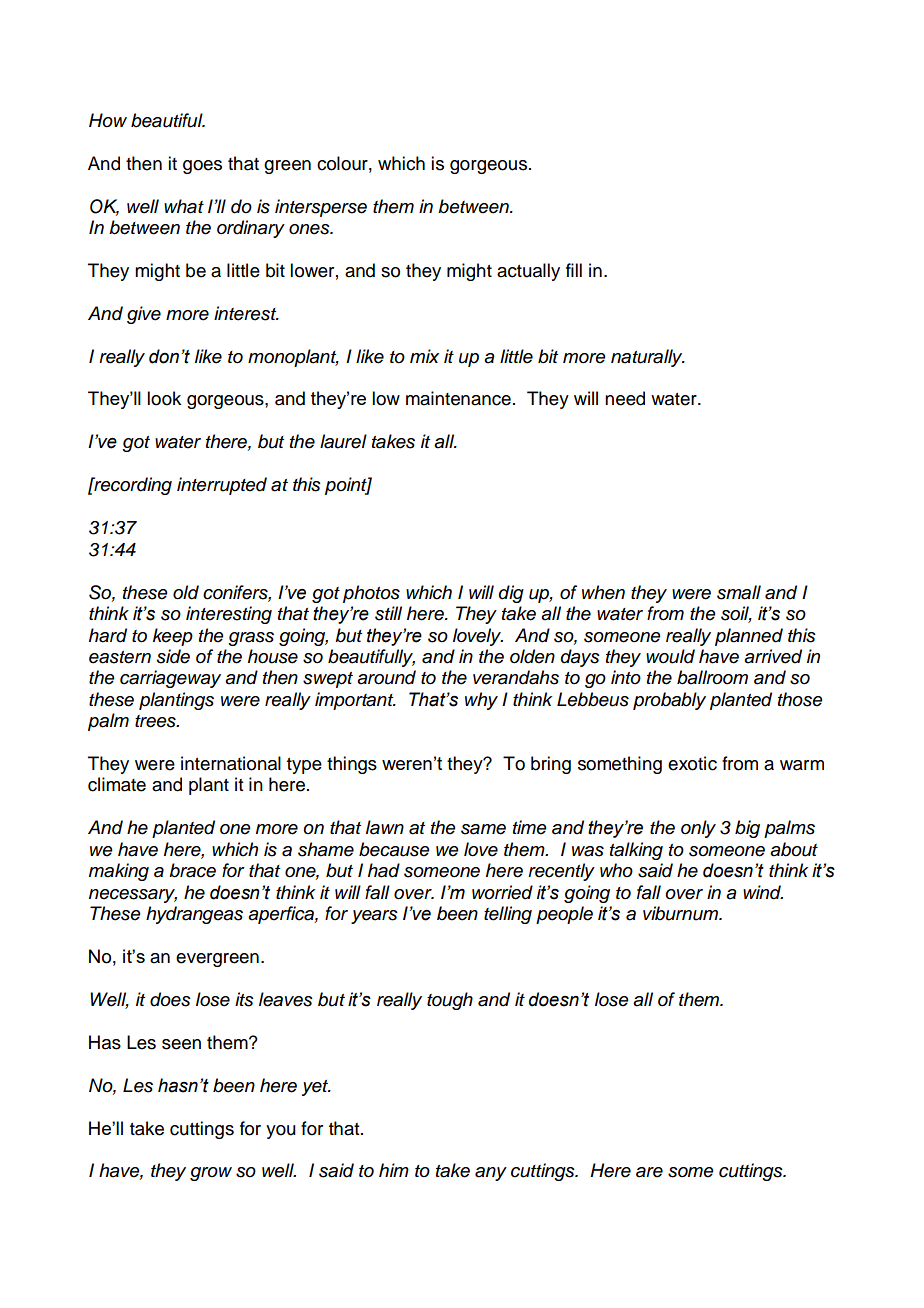 This screenshot has width=924, height=1308. I want to click on goes, so click(202, 167).
